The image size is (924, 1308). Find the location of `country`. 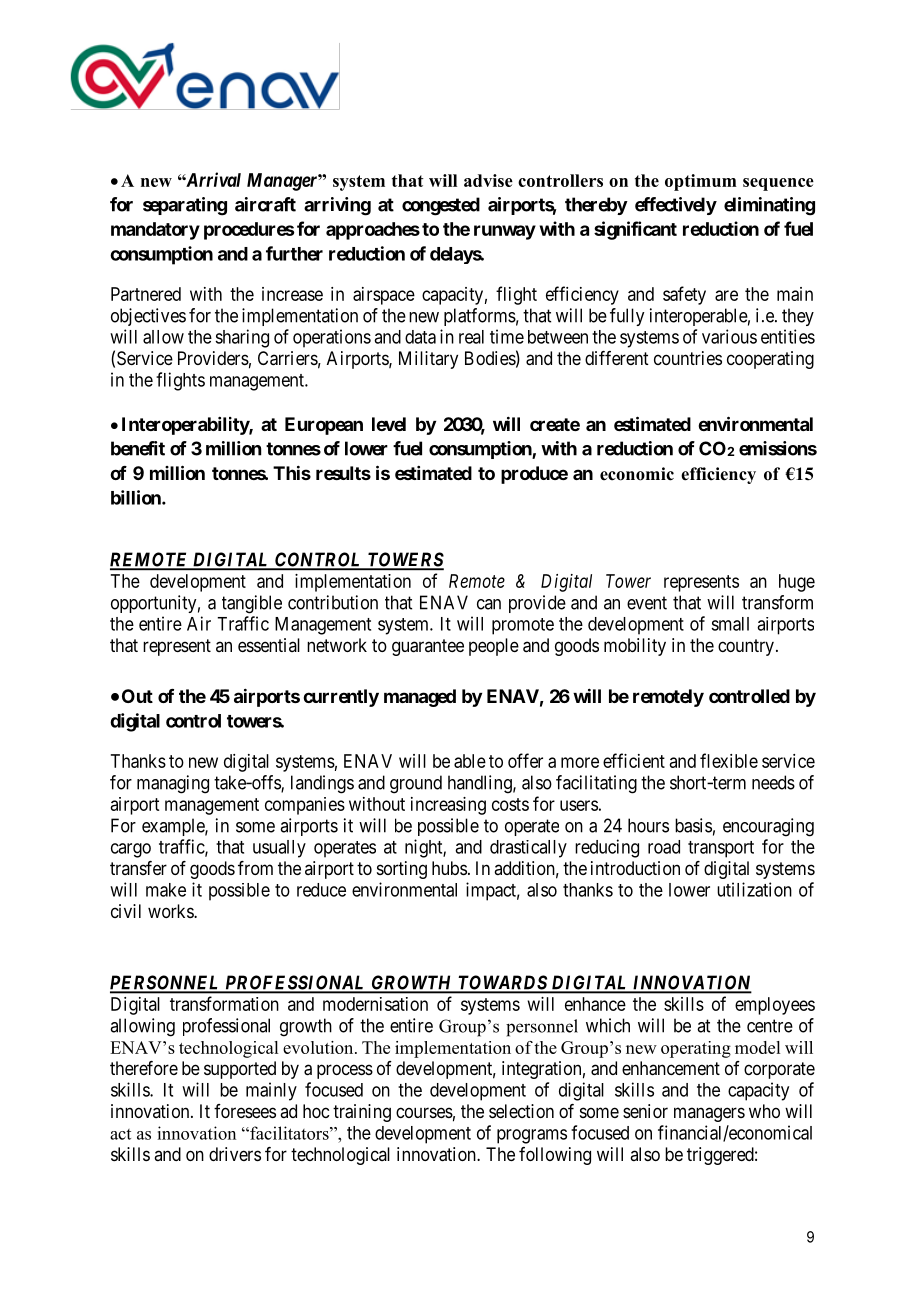

country is located at coordinates (746, 647).
